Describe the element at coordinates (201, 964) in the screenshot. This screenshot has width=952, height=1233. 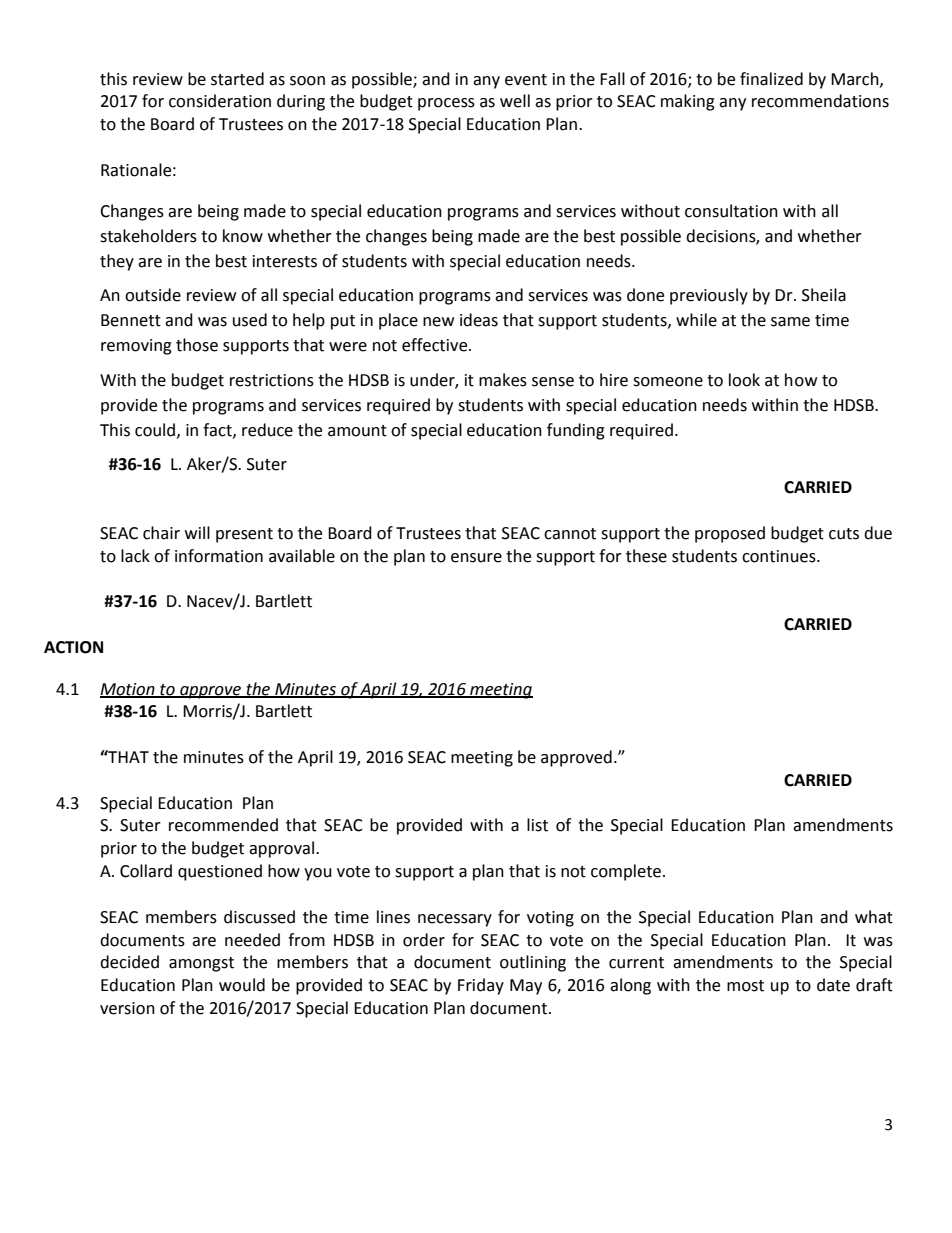
I see `amongst` at that location.
